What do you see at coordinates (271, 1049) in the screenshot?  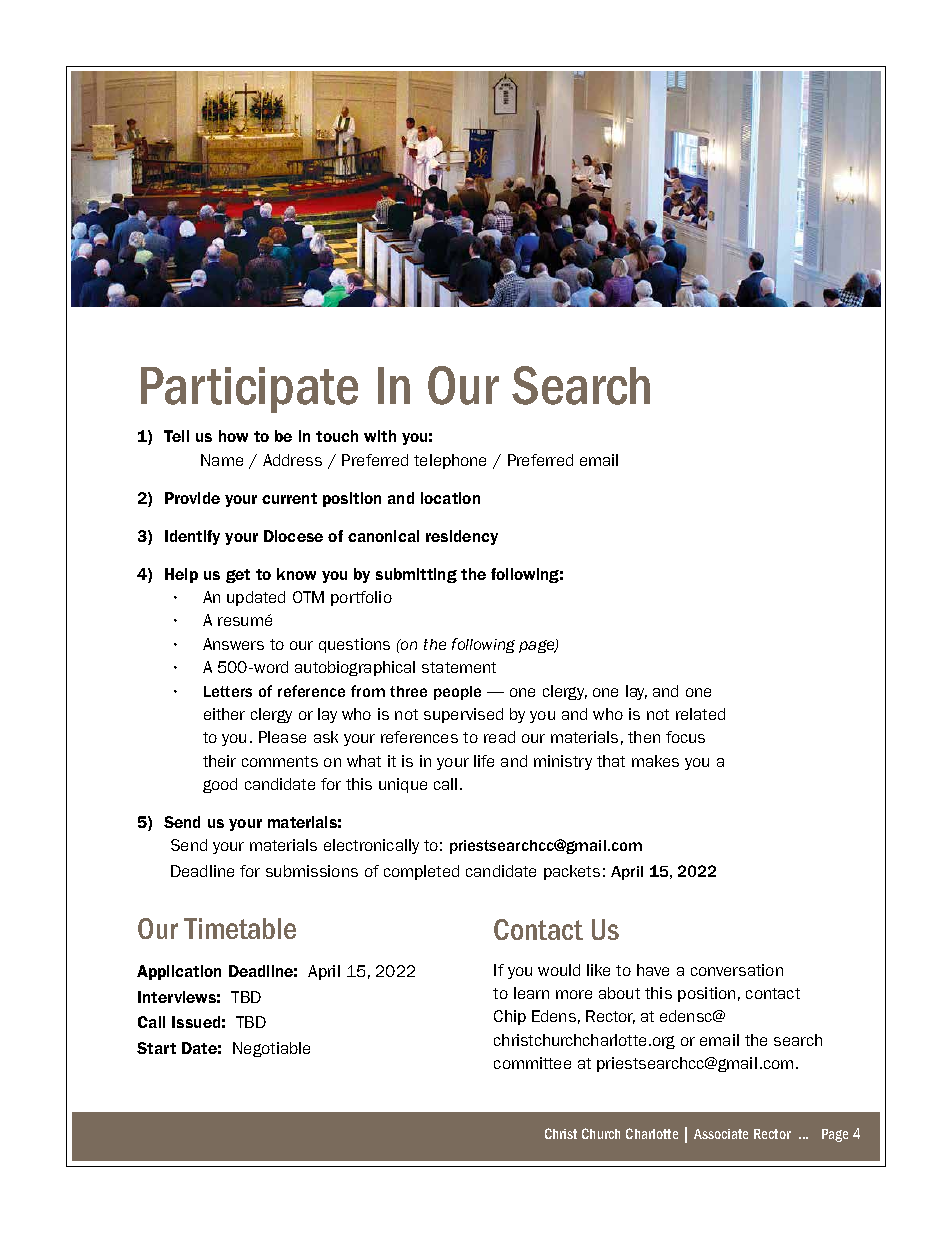 I see `Negotiable` at bounding box center [271, 1049].
